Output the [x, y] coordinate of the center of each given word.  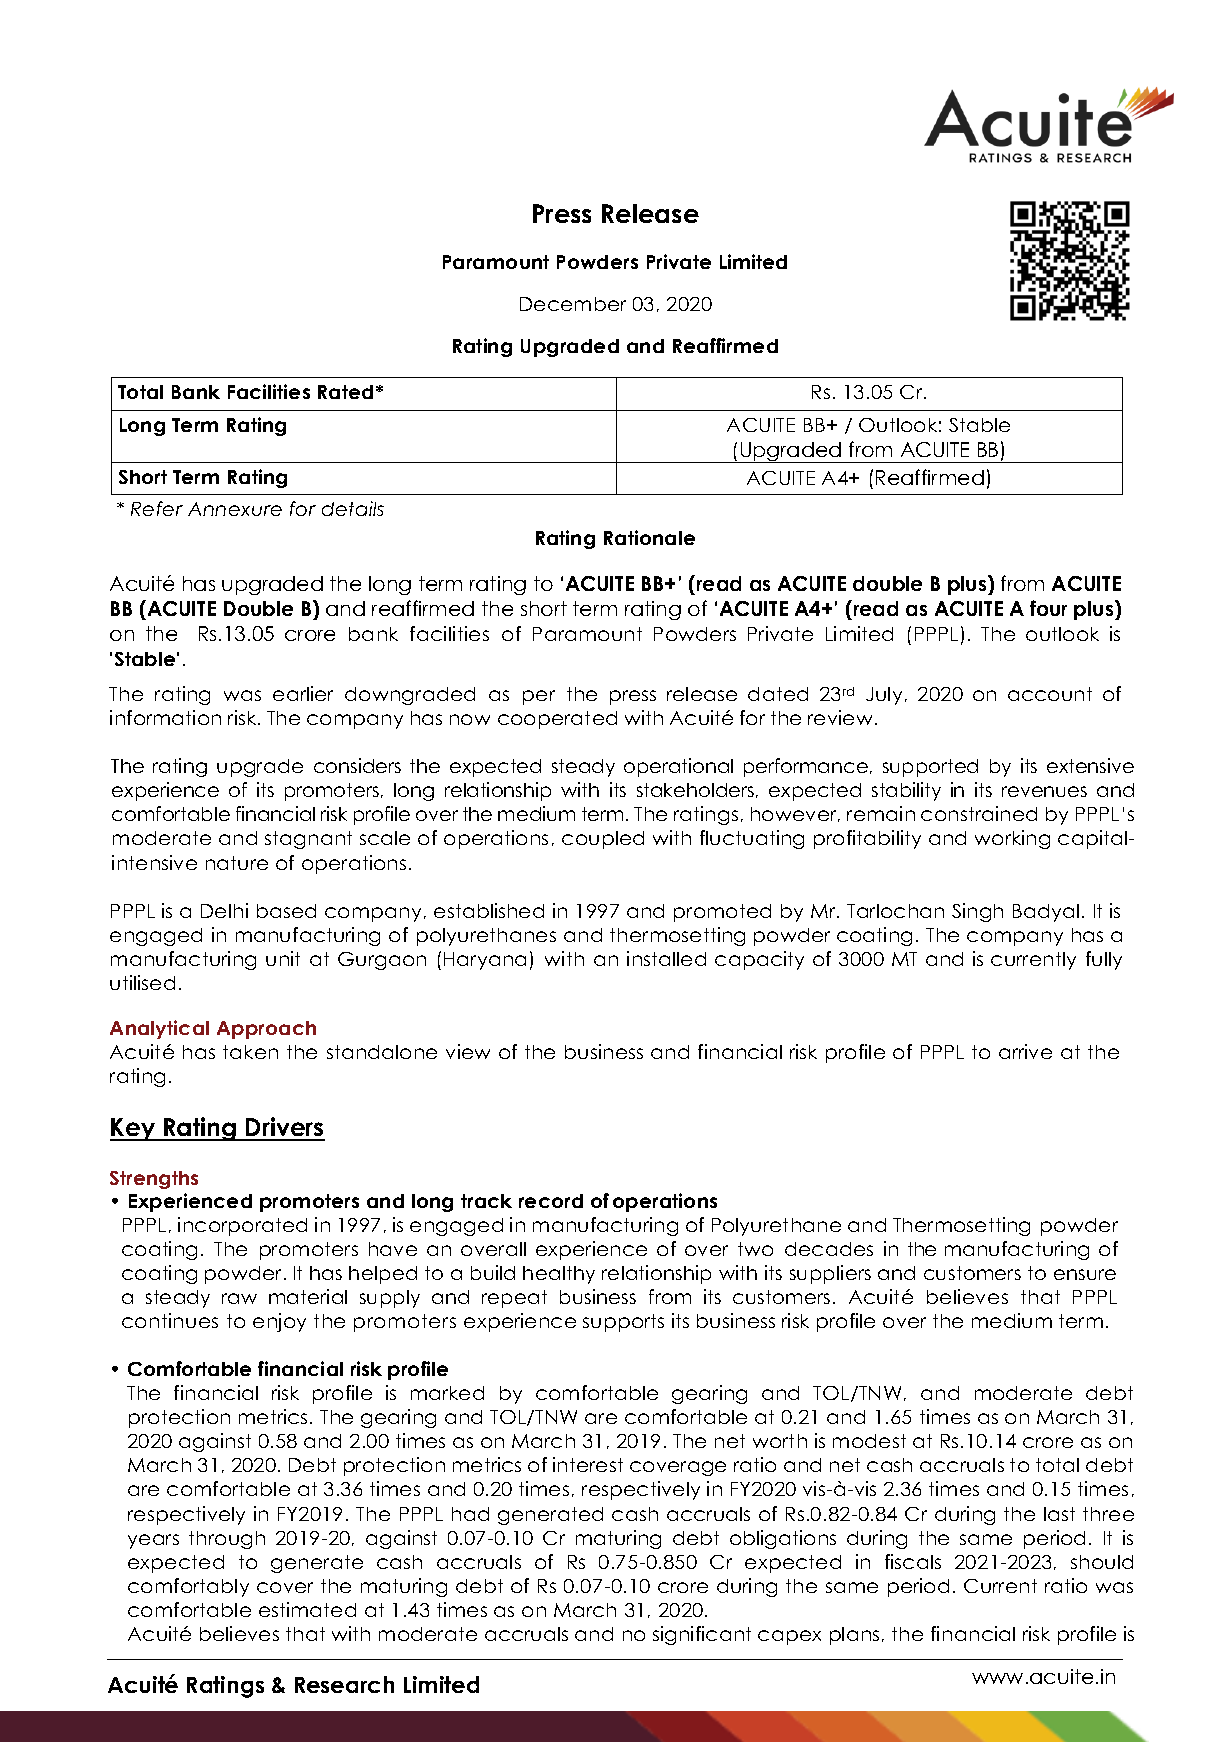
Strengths [154, 1180]
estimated [307, 1609]
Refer [157, 508]
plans [854, 1636]
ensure [1085, 1274]
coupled [603, 840]
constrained [979, 813]
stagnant [308, 840]
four [1048, 608]
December [573, 304]
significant [702, 1635]
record [551, 1201]
